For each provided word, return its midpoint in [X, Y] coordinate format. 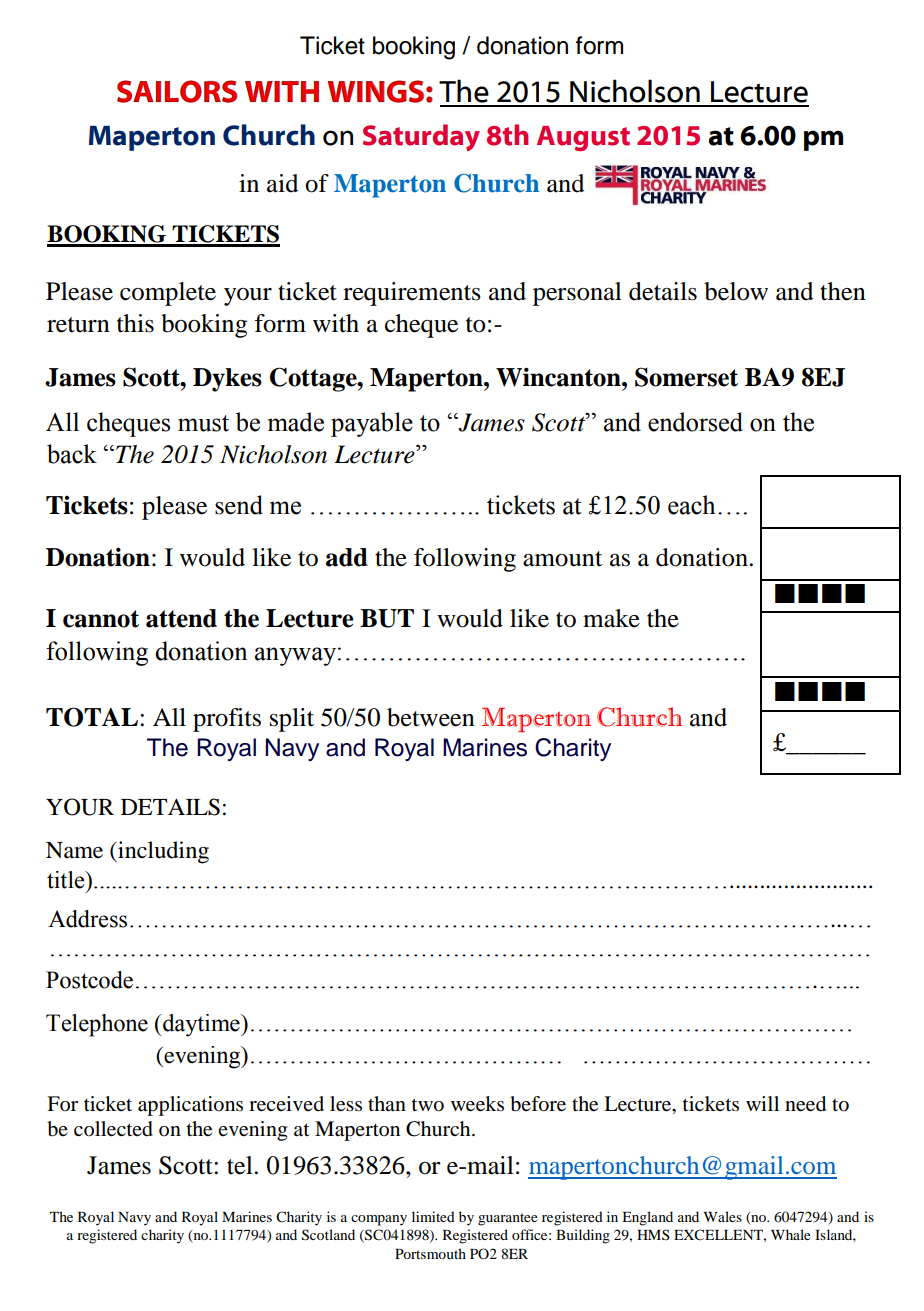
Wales [722, 1216]
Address [87, 919]
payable [372, 424]
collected [113, 1129]
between [431, 717]
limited [433, 1216]
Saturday [421, 137]
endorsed [695, 422]
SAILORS [177, 91]
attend [181, 618]
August [583, 138]
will [762, 1103]
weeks [477, 1104]
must [203, 423]
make [611, 618]
